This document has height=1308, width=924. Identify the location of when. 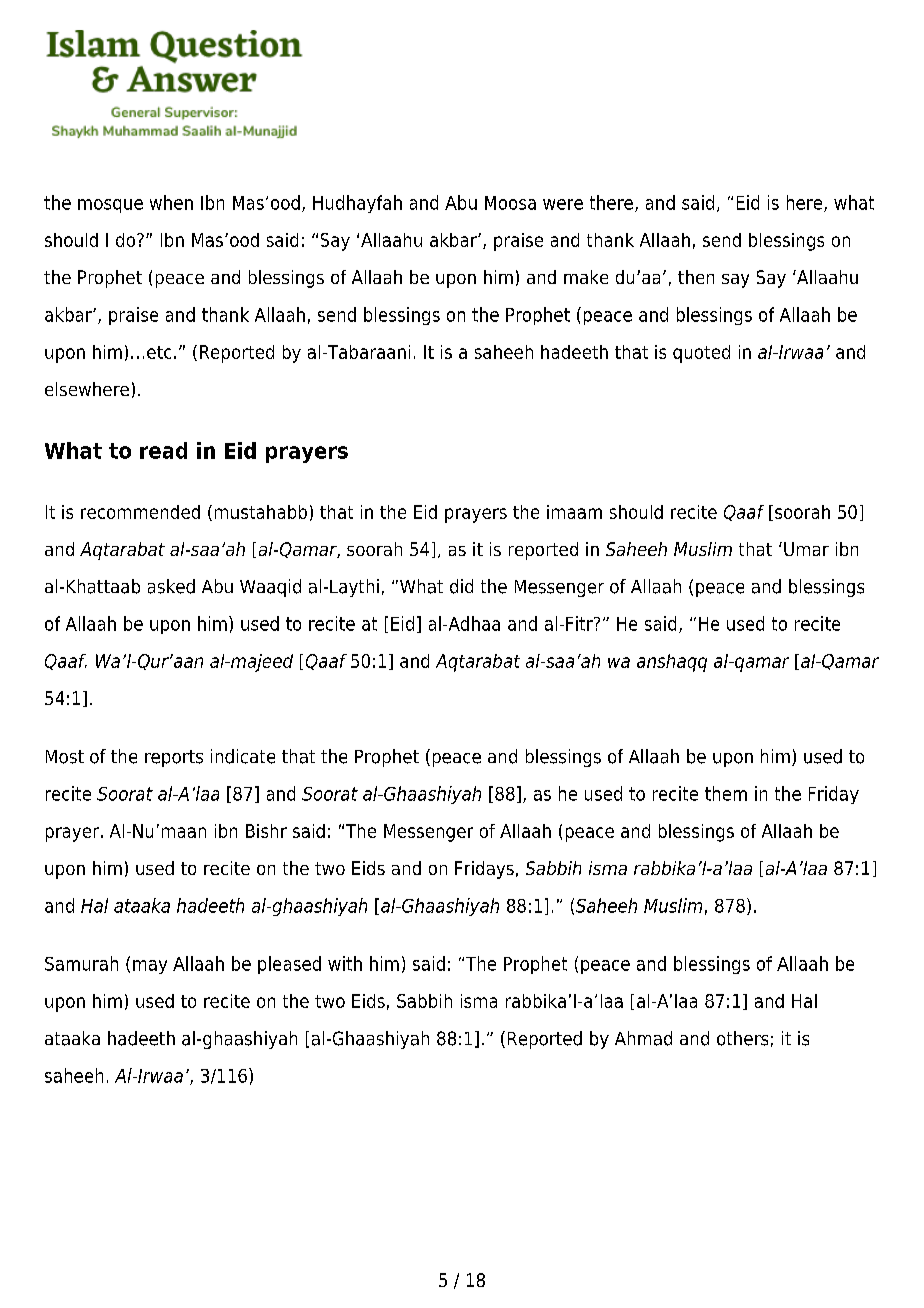
(171, 202).
